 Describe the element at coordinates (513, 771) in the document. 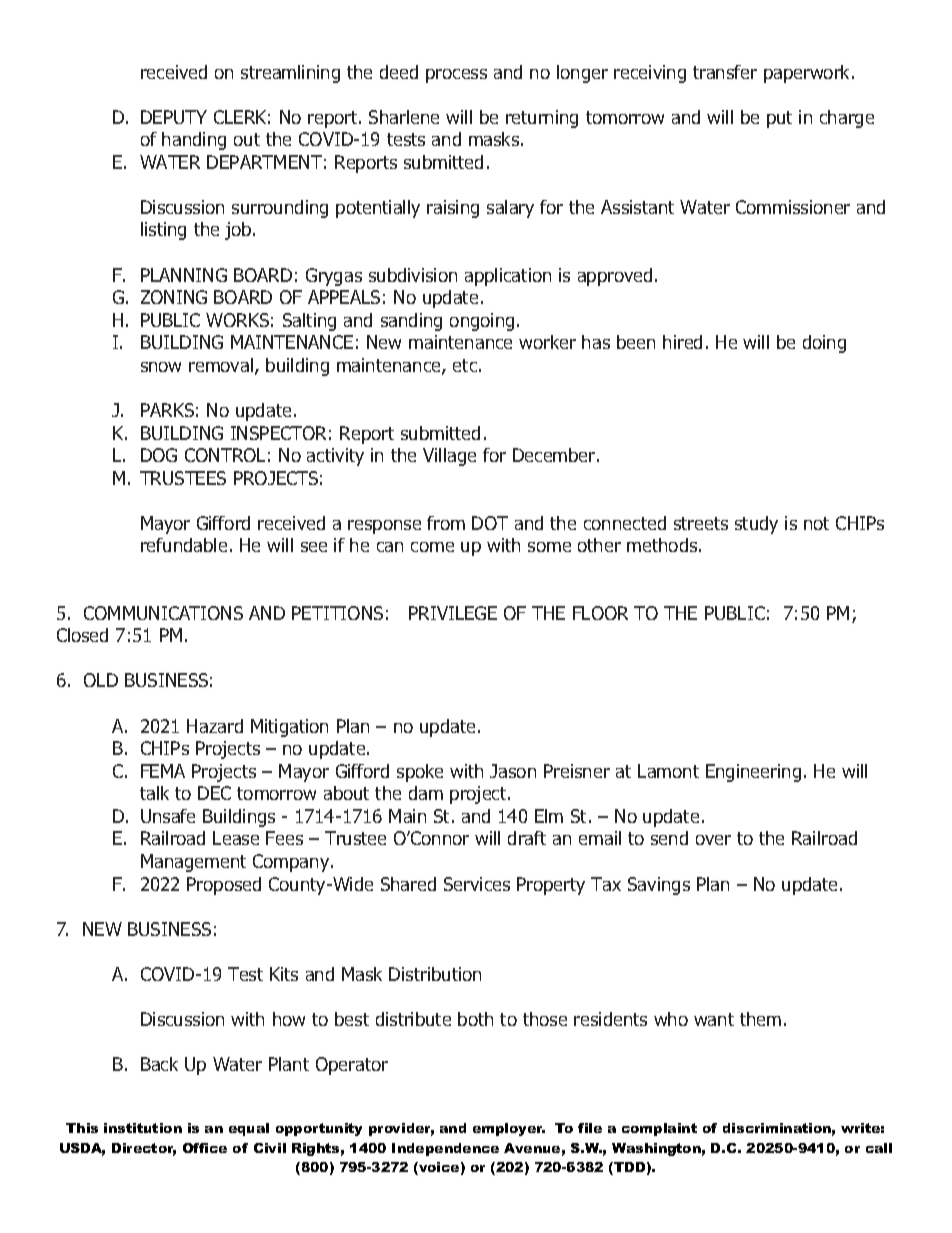

I see `Jason` at that location.
